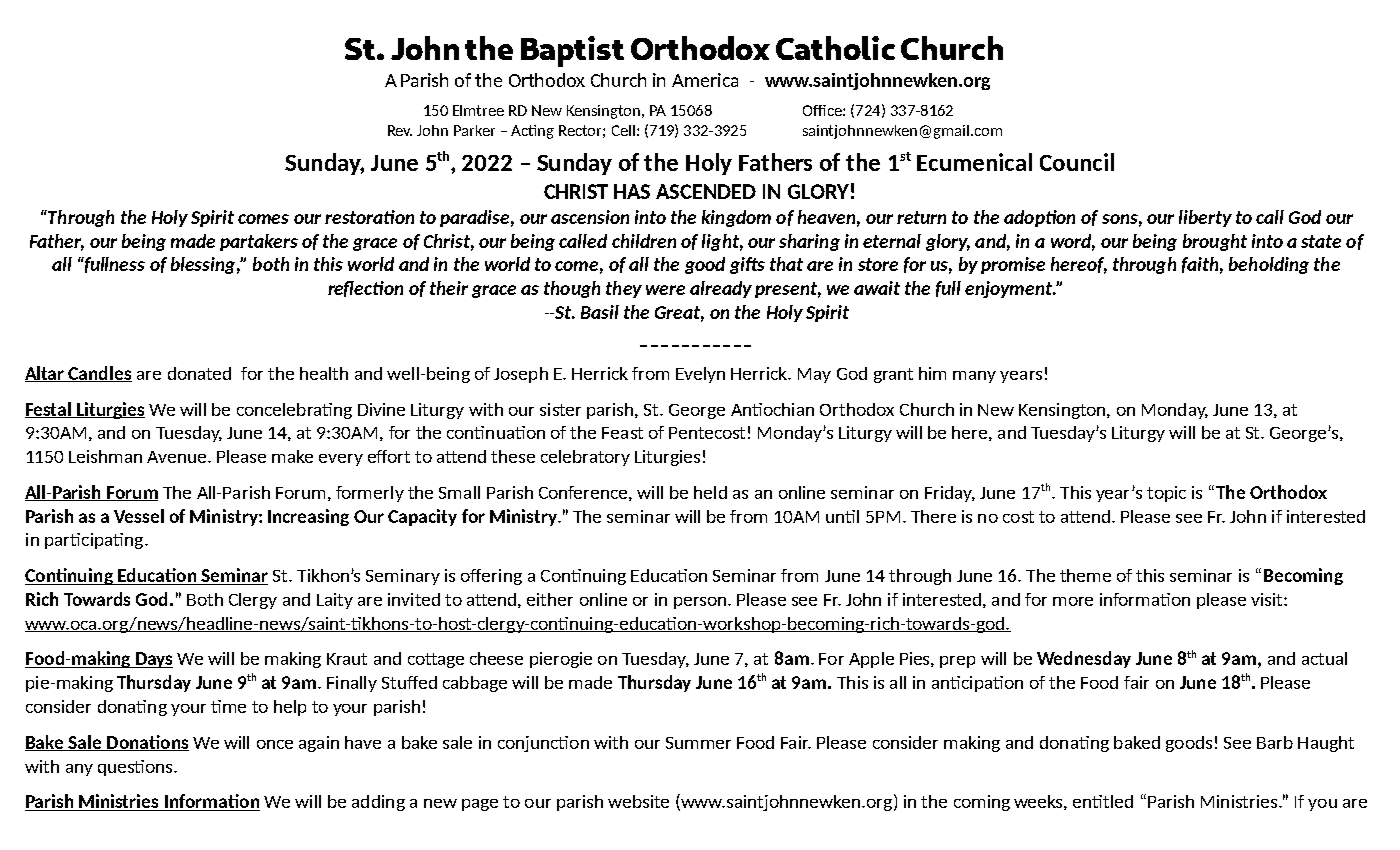  What do you see at coordinates (638, 801) in the screenshot?
I see `website` at bounding box center [638, 801].
